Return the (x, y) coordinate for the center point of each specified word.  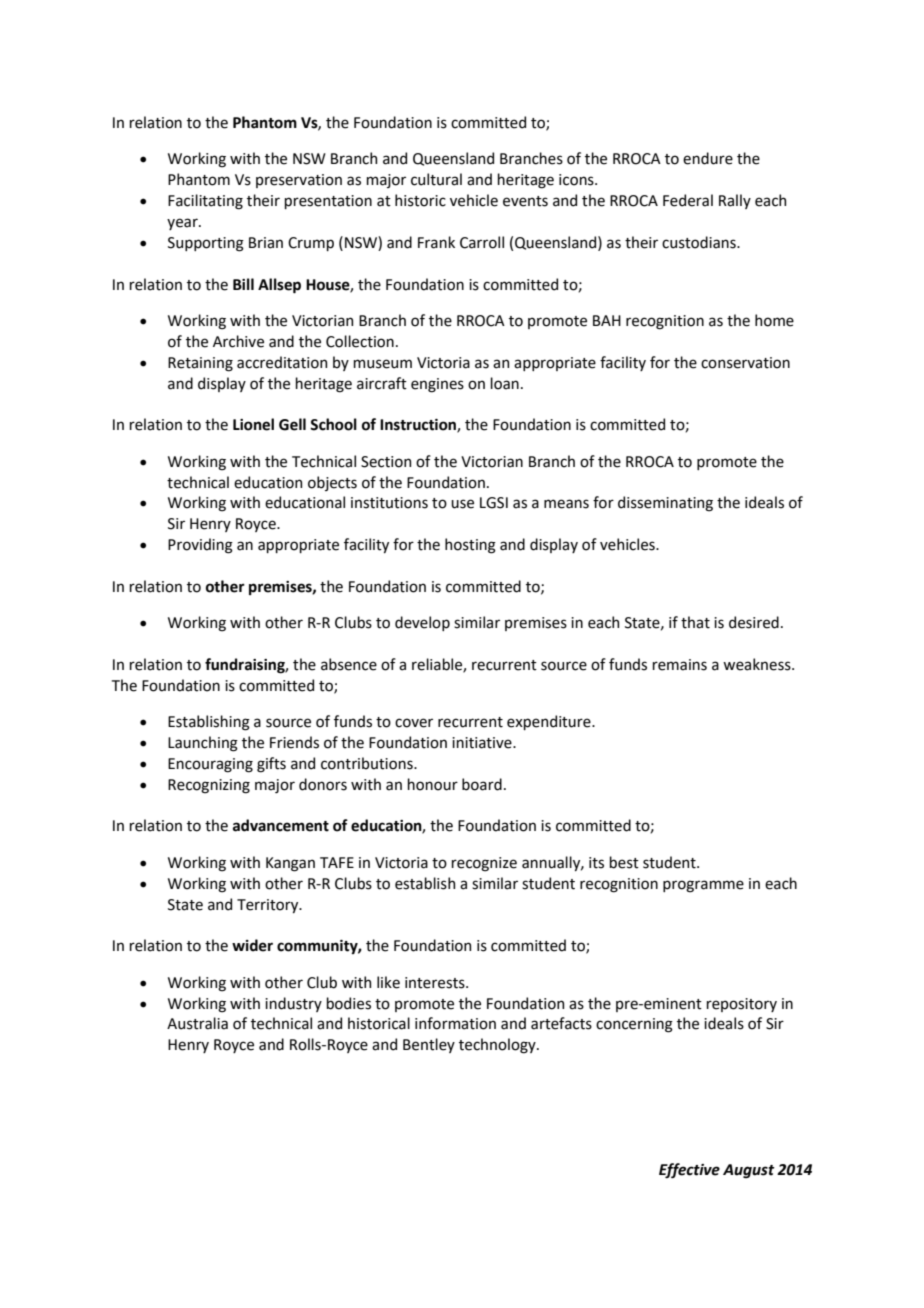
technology (498, 1046)
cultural (436, 179)
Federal (688, 200)
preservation (299, 181)
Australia (197, 1023)
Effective (689, 1171)
